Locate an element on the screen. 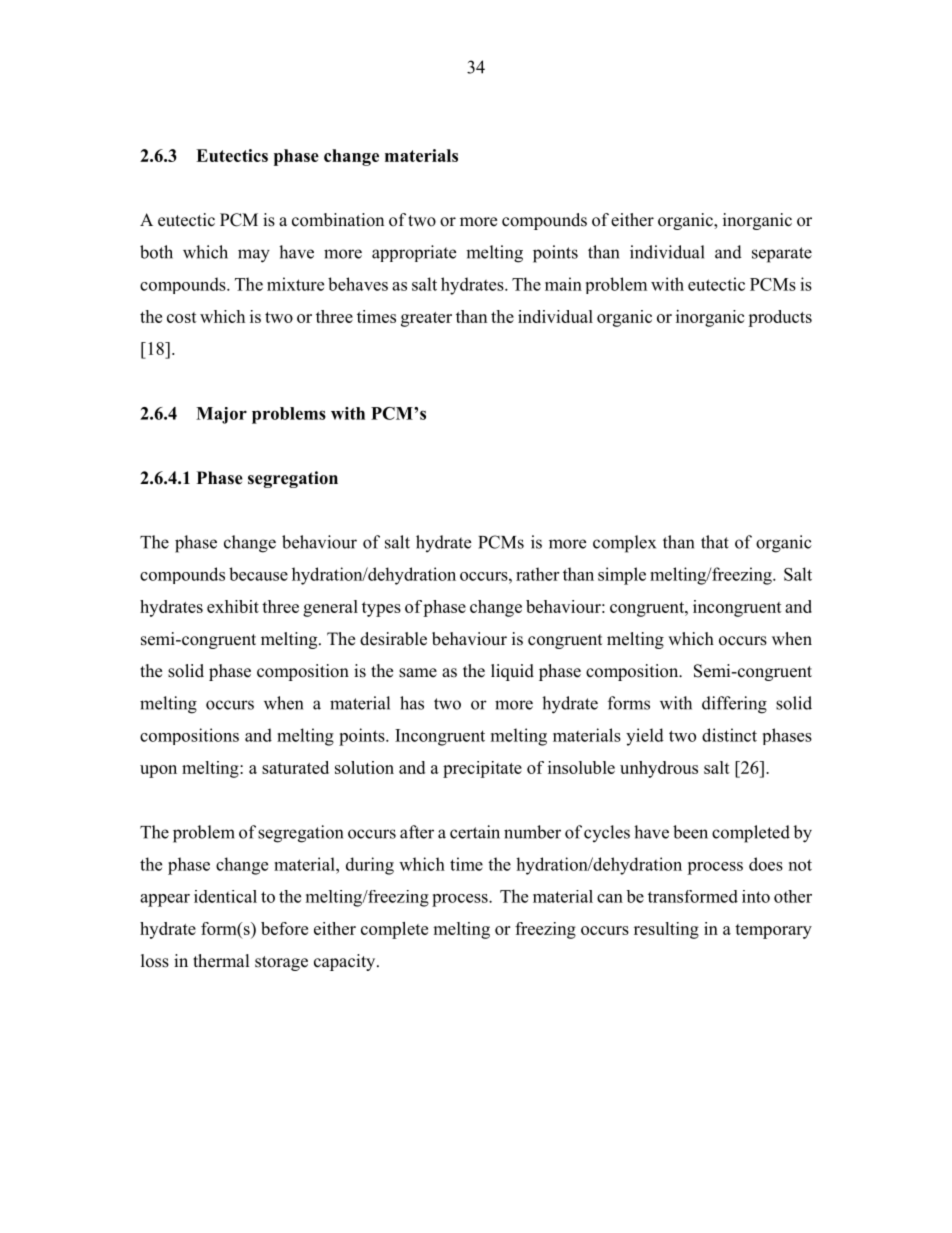 Image resolution: width=952 pixels, height=1233 pixels. that is located at coordinates (715, 542).
